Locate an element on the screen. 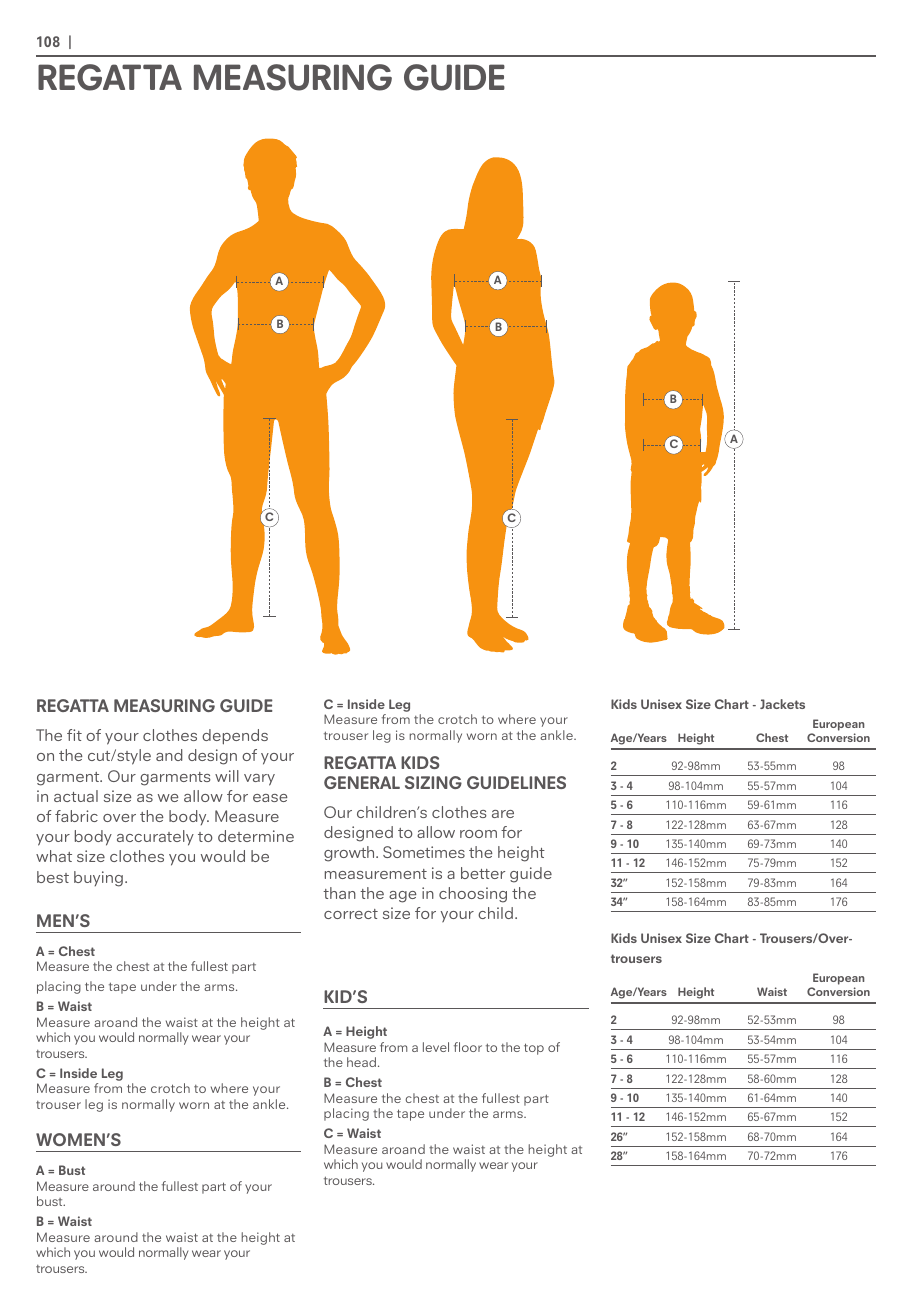  head is located at coordinates (361, 1062).
